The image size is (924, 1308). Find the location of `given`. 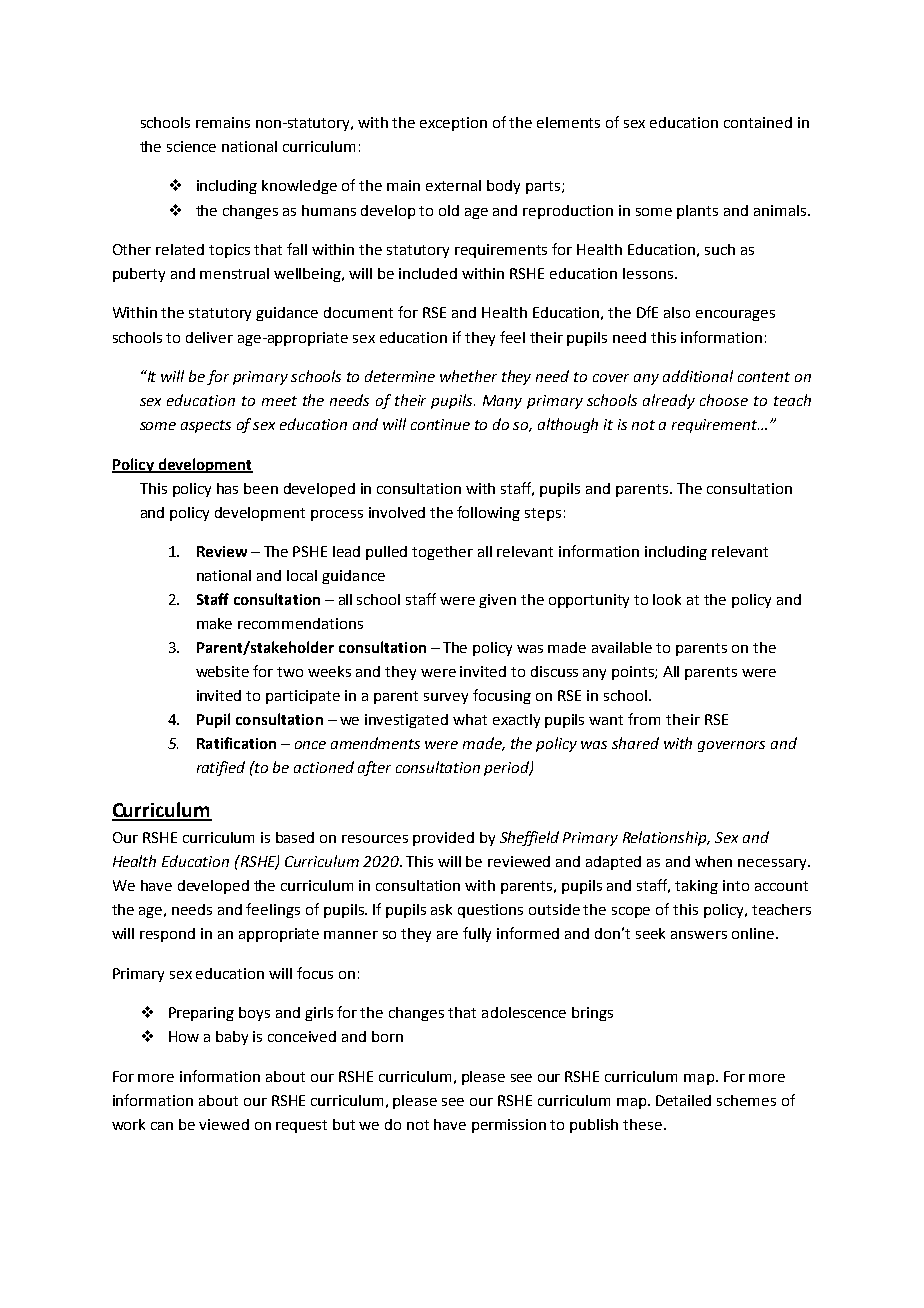

given is located at coordinates (497, 601).
